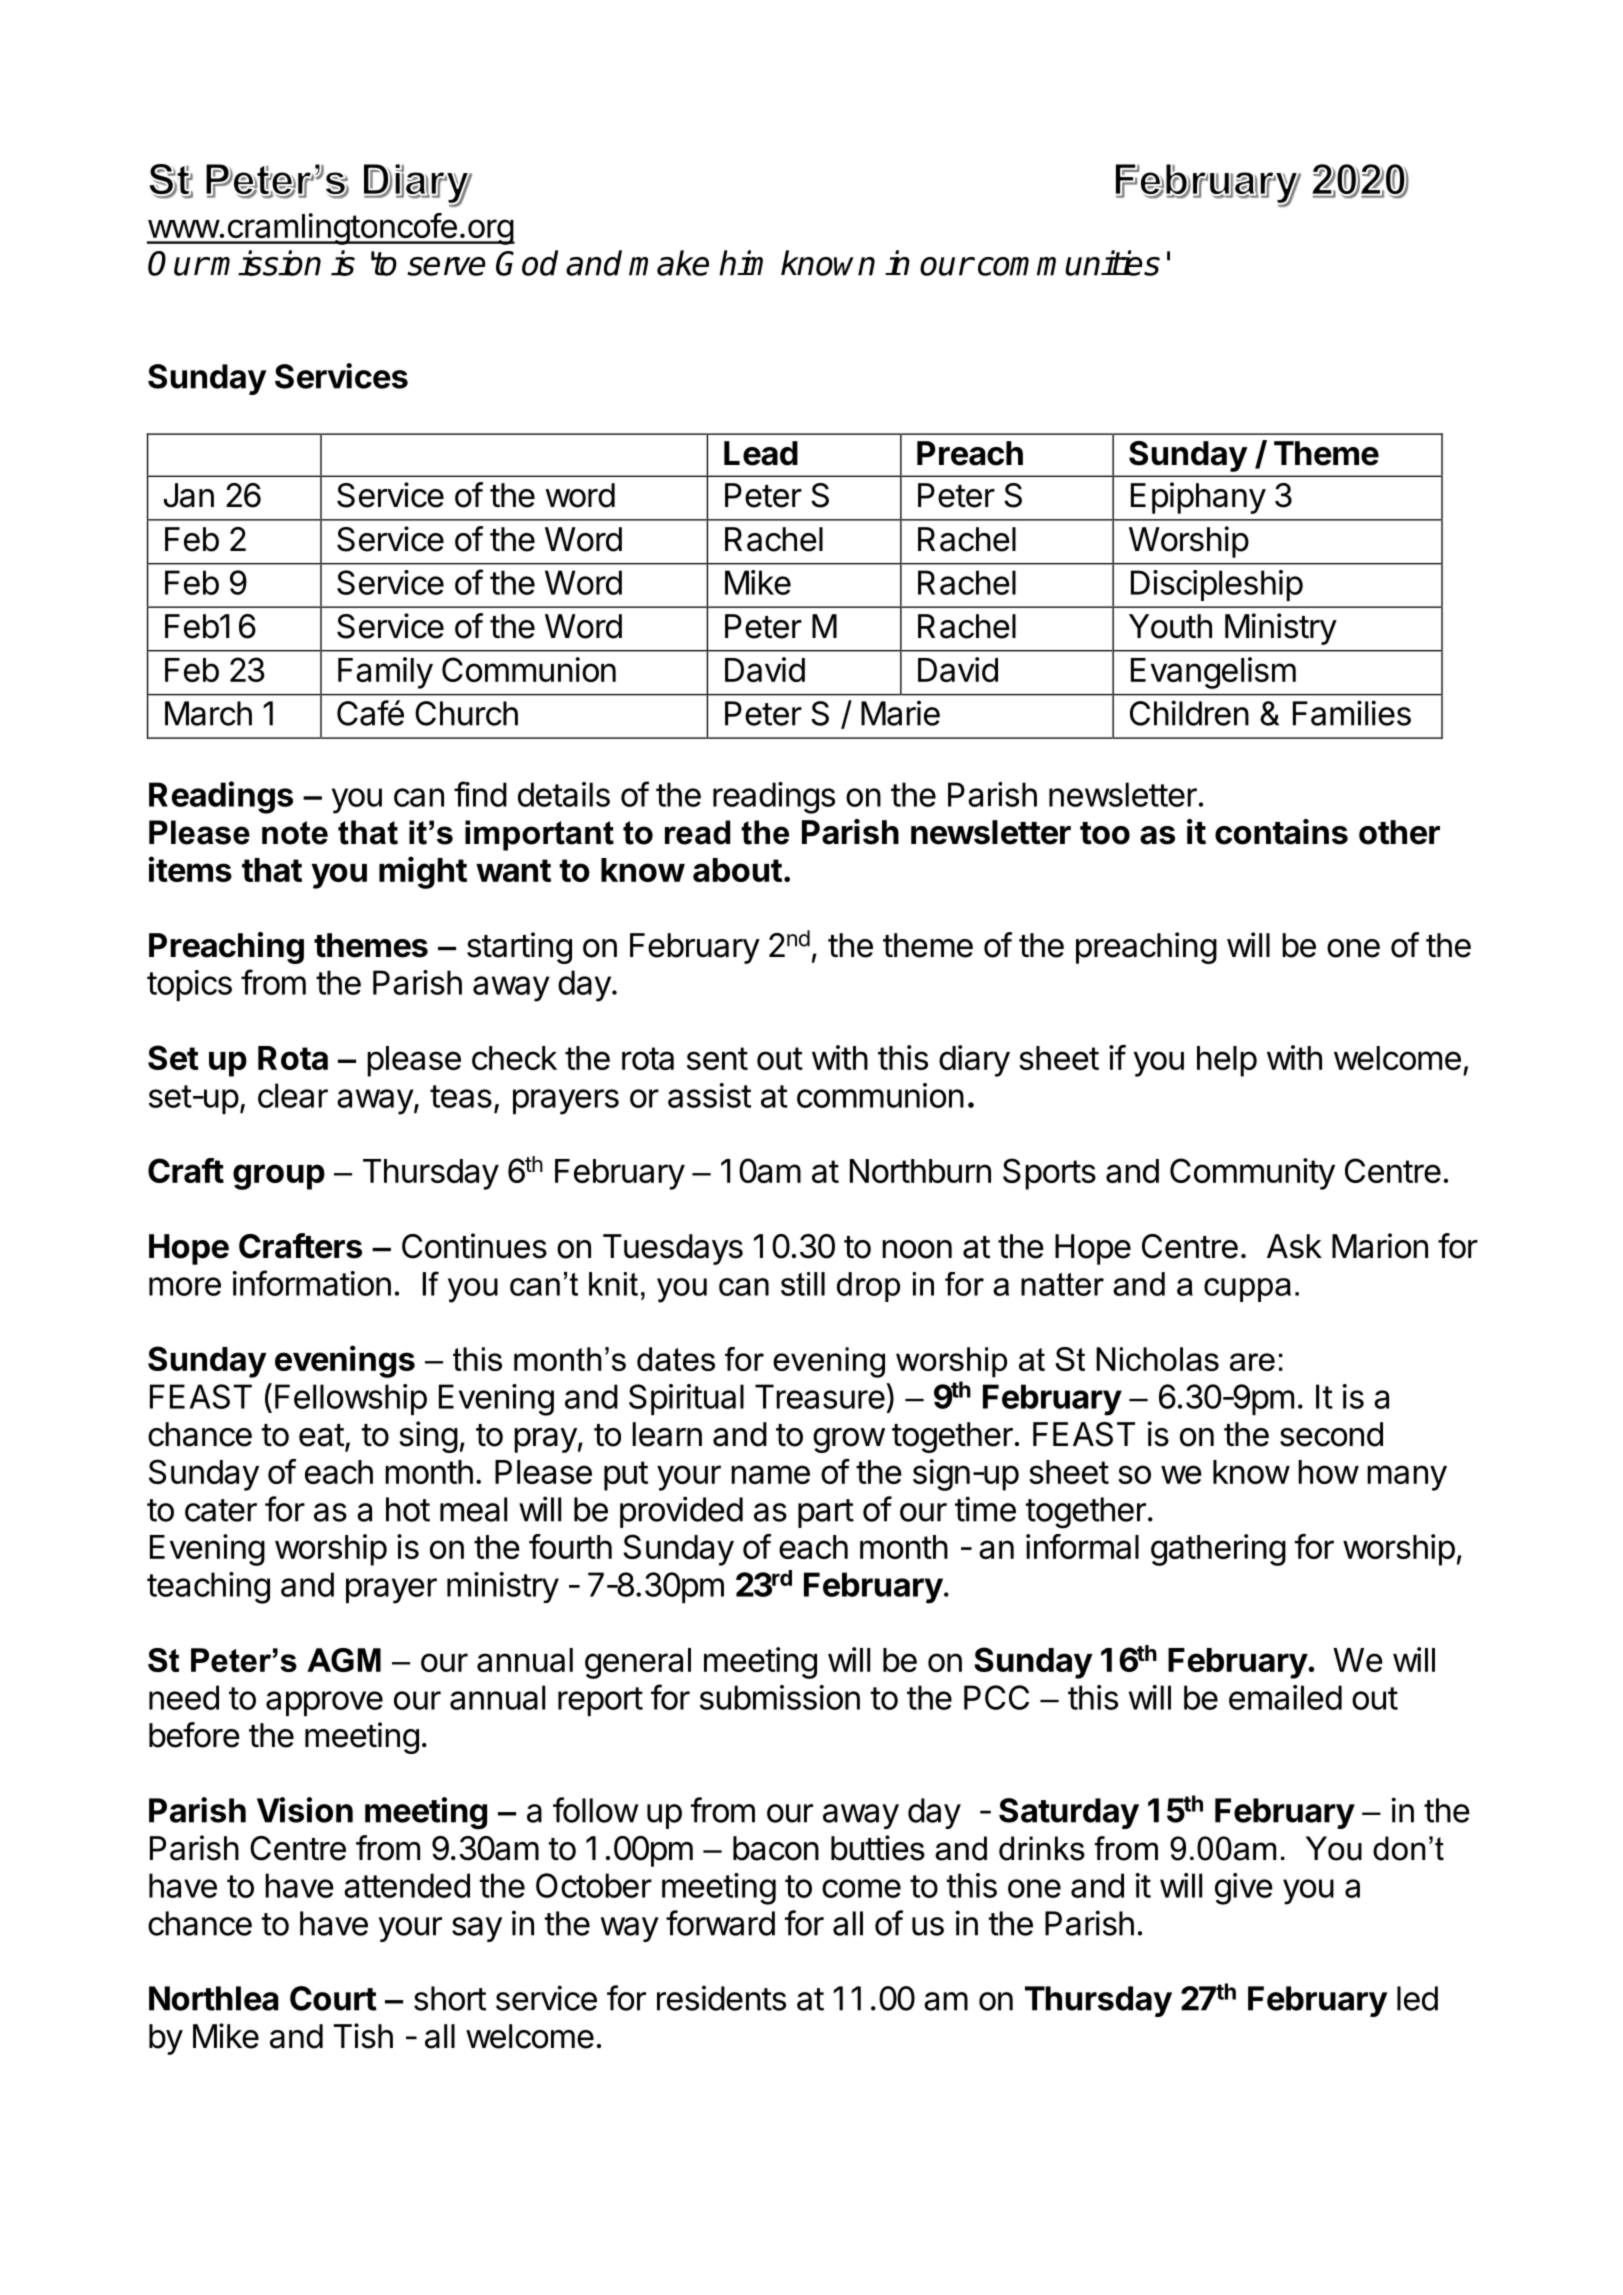  I want to click on Family, so click(385, 673).
